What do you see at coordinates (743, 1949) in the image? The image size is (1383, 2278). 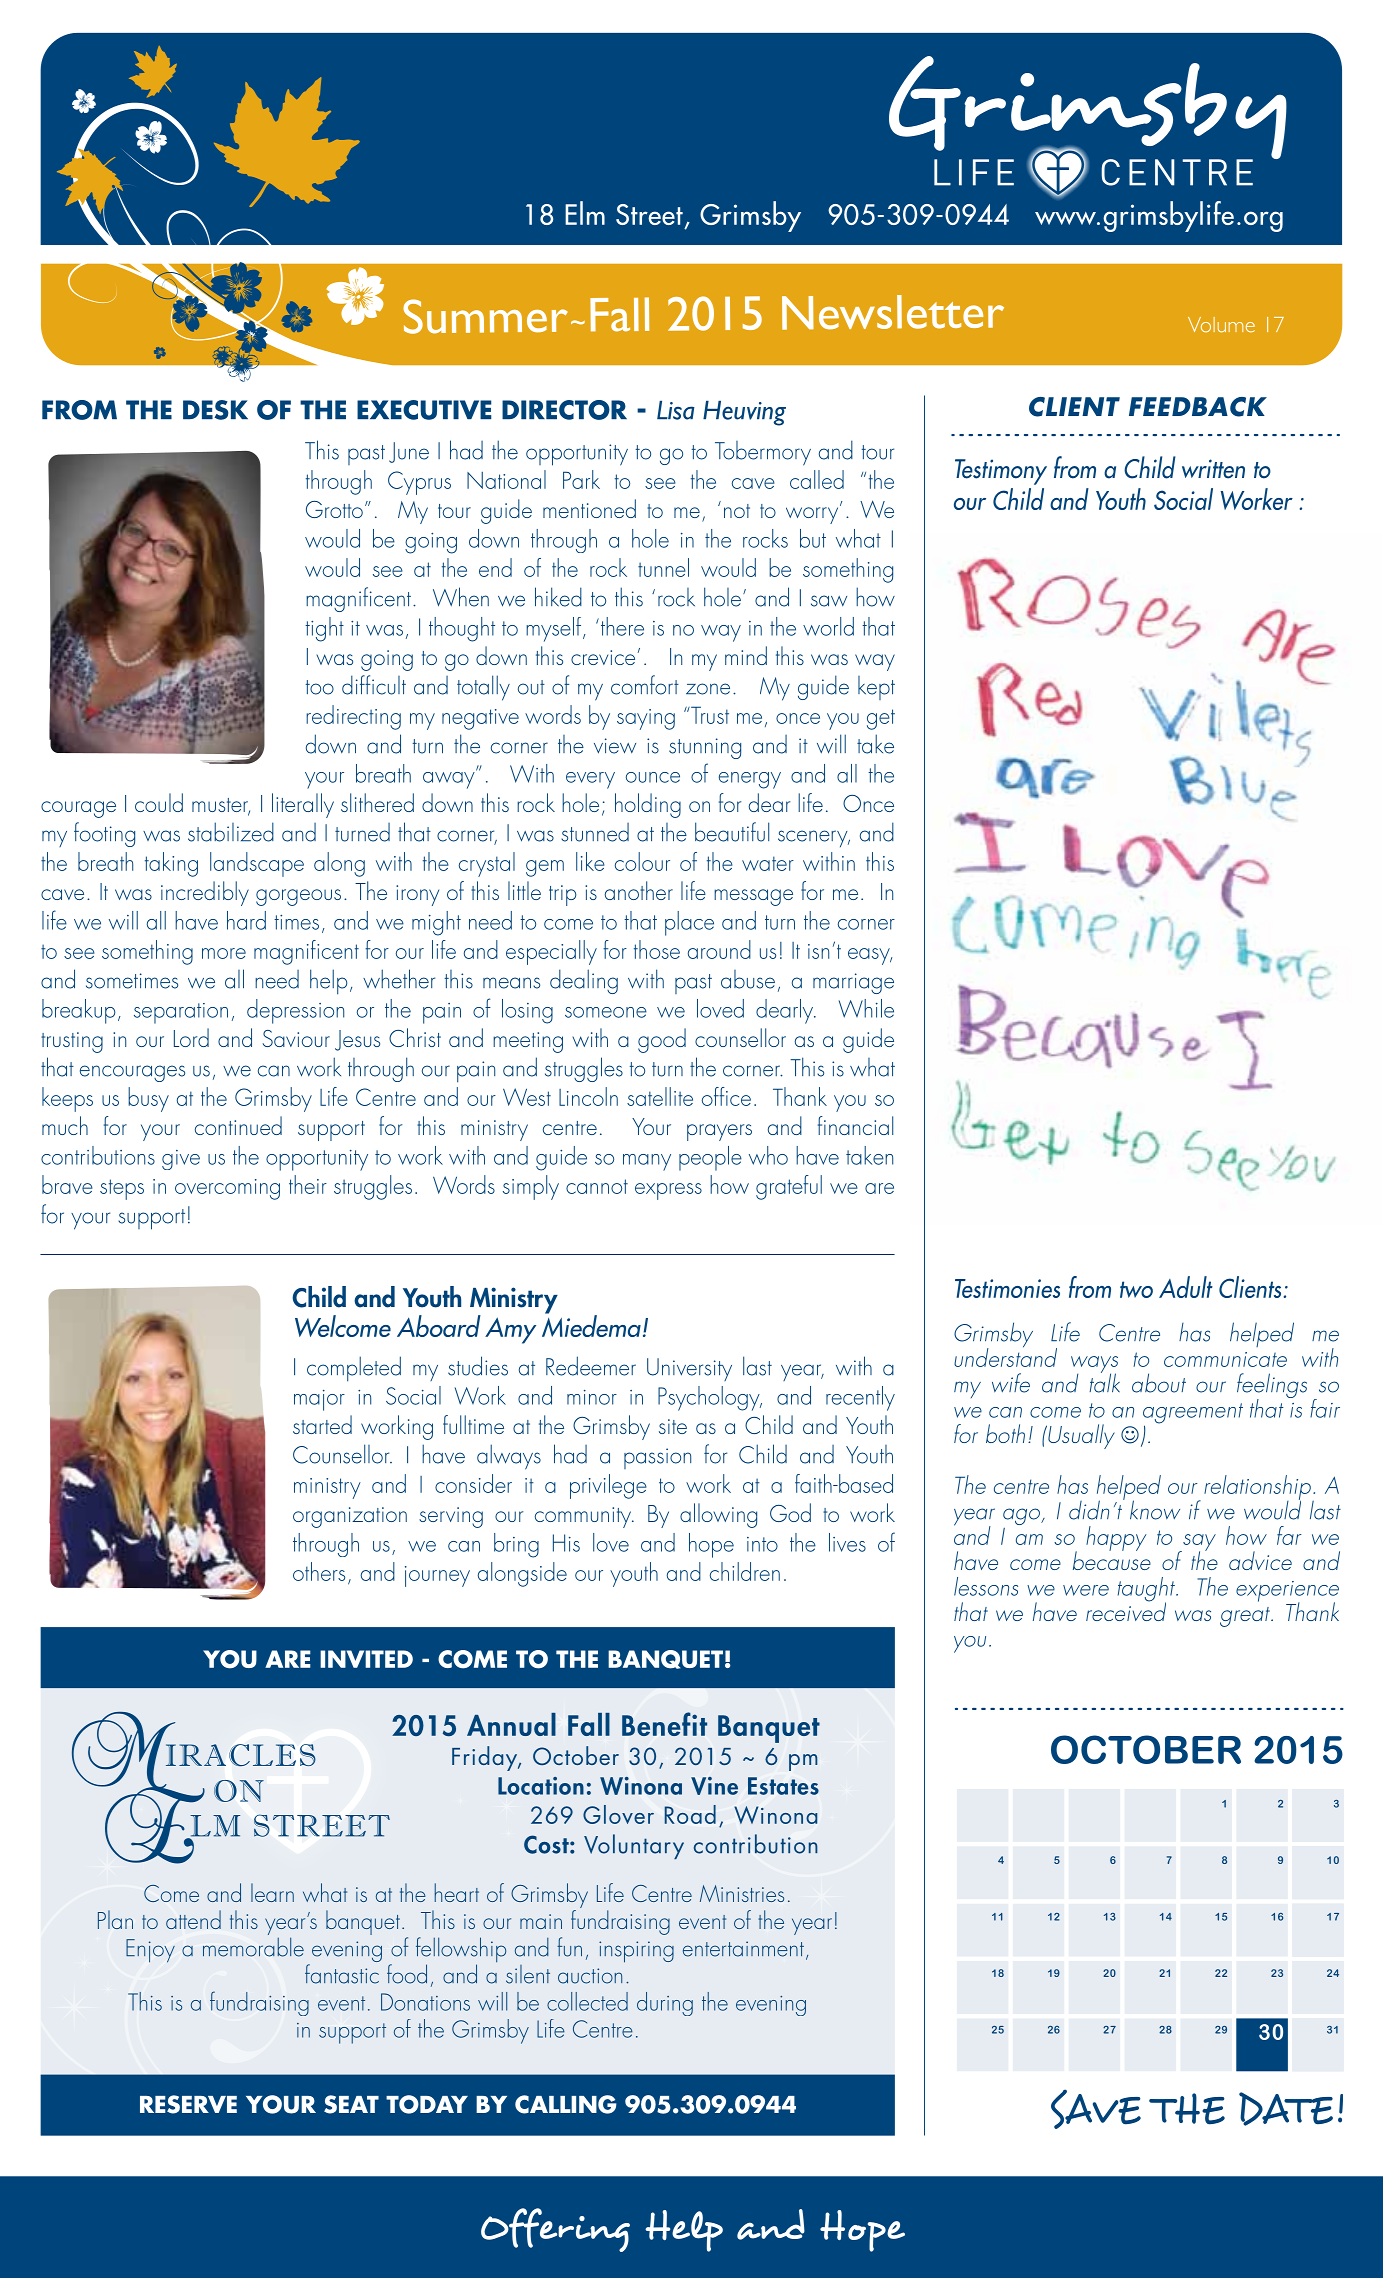 I see `entertainment` at bounding box center [743, 1949].
